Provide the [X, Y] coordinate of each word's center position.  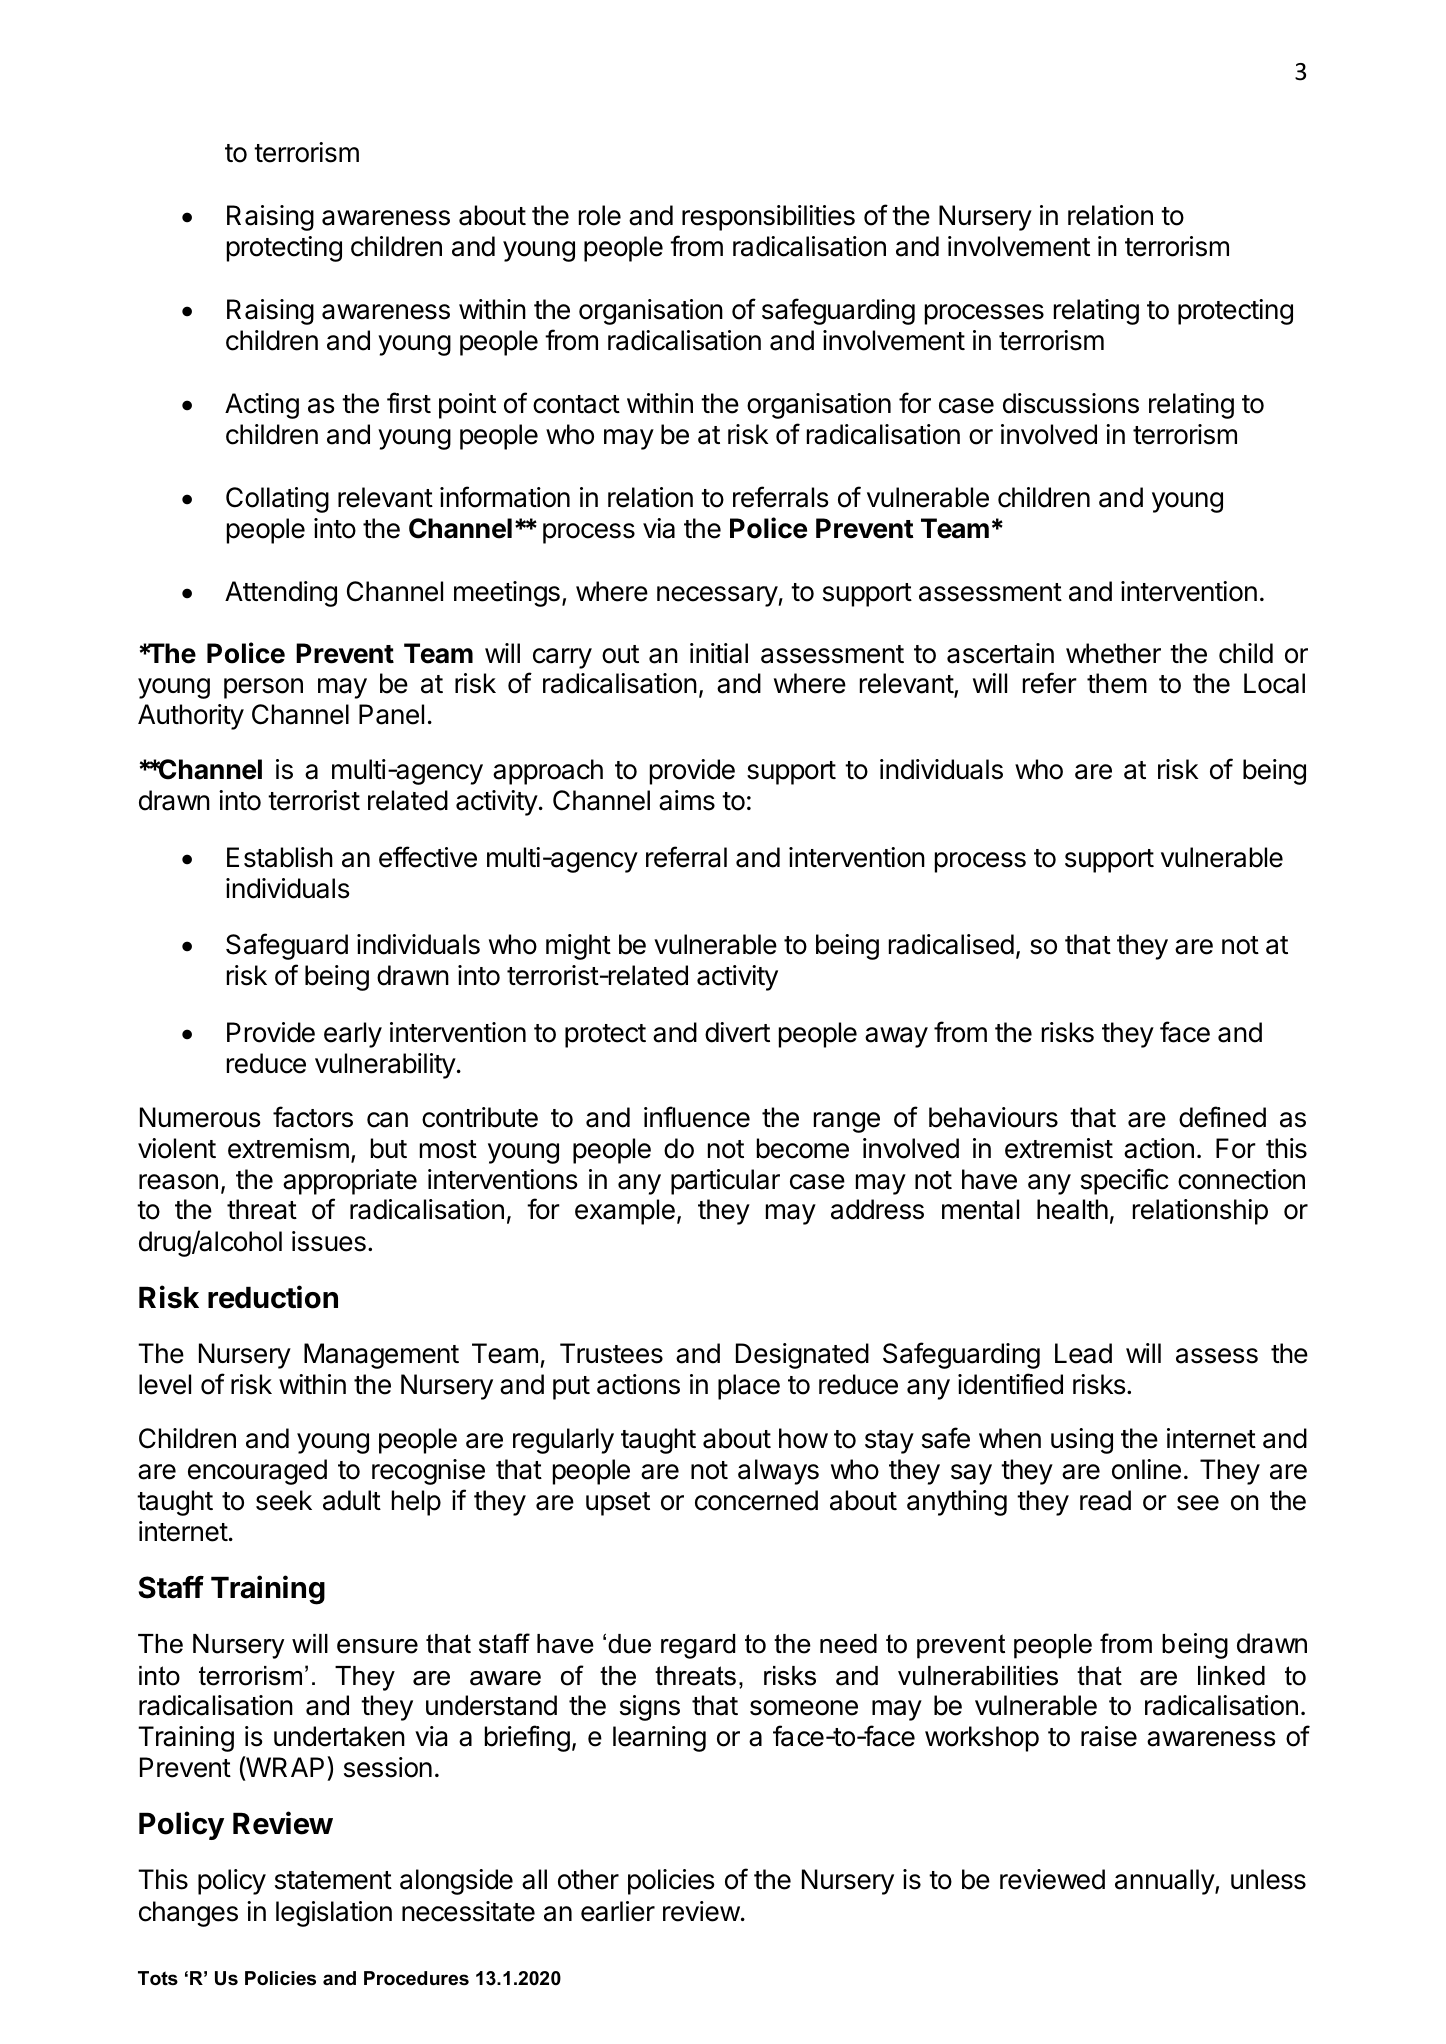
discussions [1071, 403]
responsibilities [768, 218]
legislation [334, 1914]
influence [697, 1117]
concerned [756, 1500]
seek [284, 1500]
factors [313, 1117]
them [1117, 683]
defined [1222, 1117]
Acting [262, 406]
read [1105, 1500]
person [263, 688]
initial [719, 653]
